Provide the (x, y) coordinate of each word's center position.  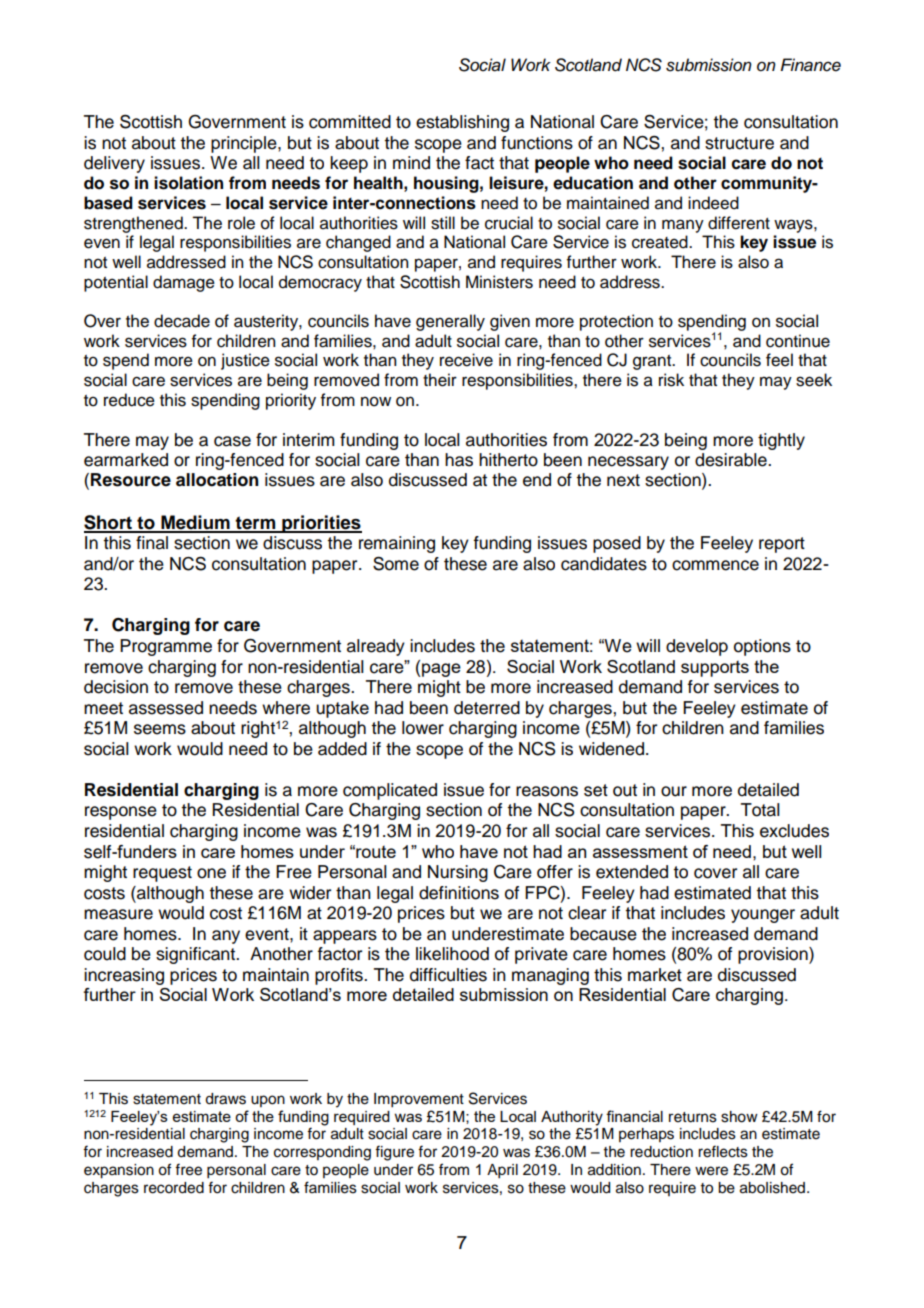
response (121, 813)
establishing (462, 123)
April (502, 1171)
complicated (390, 791)
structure (739, 143)
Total (760, 810)
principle (245, 144)
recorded (174, 1188)
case (232, 441)
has (459, 460)
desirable (732, 460)
